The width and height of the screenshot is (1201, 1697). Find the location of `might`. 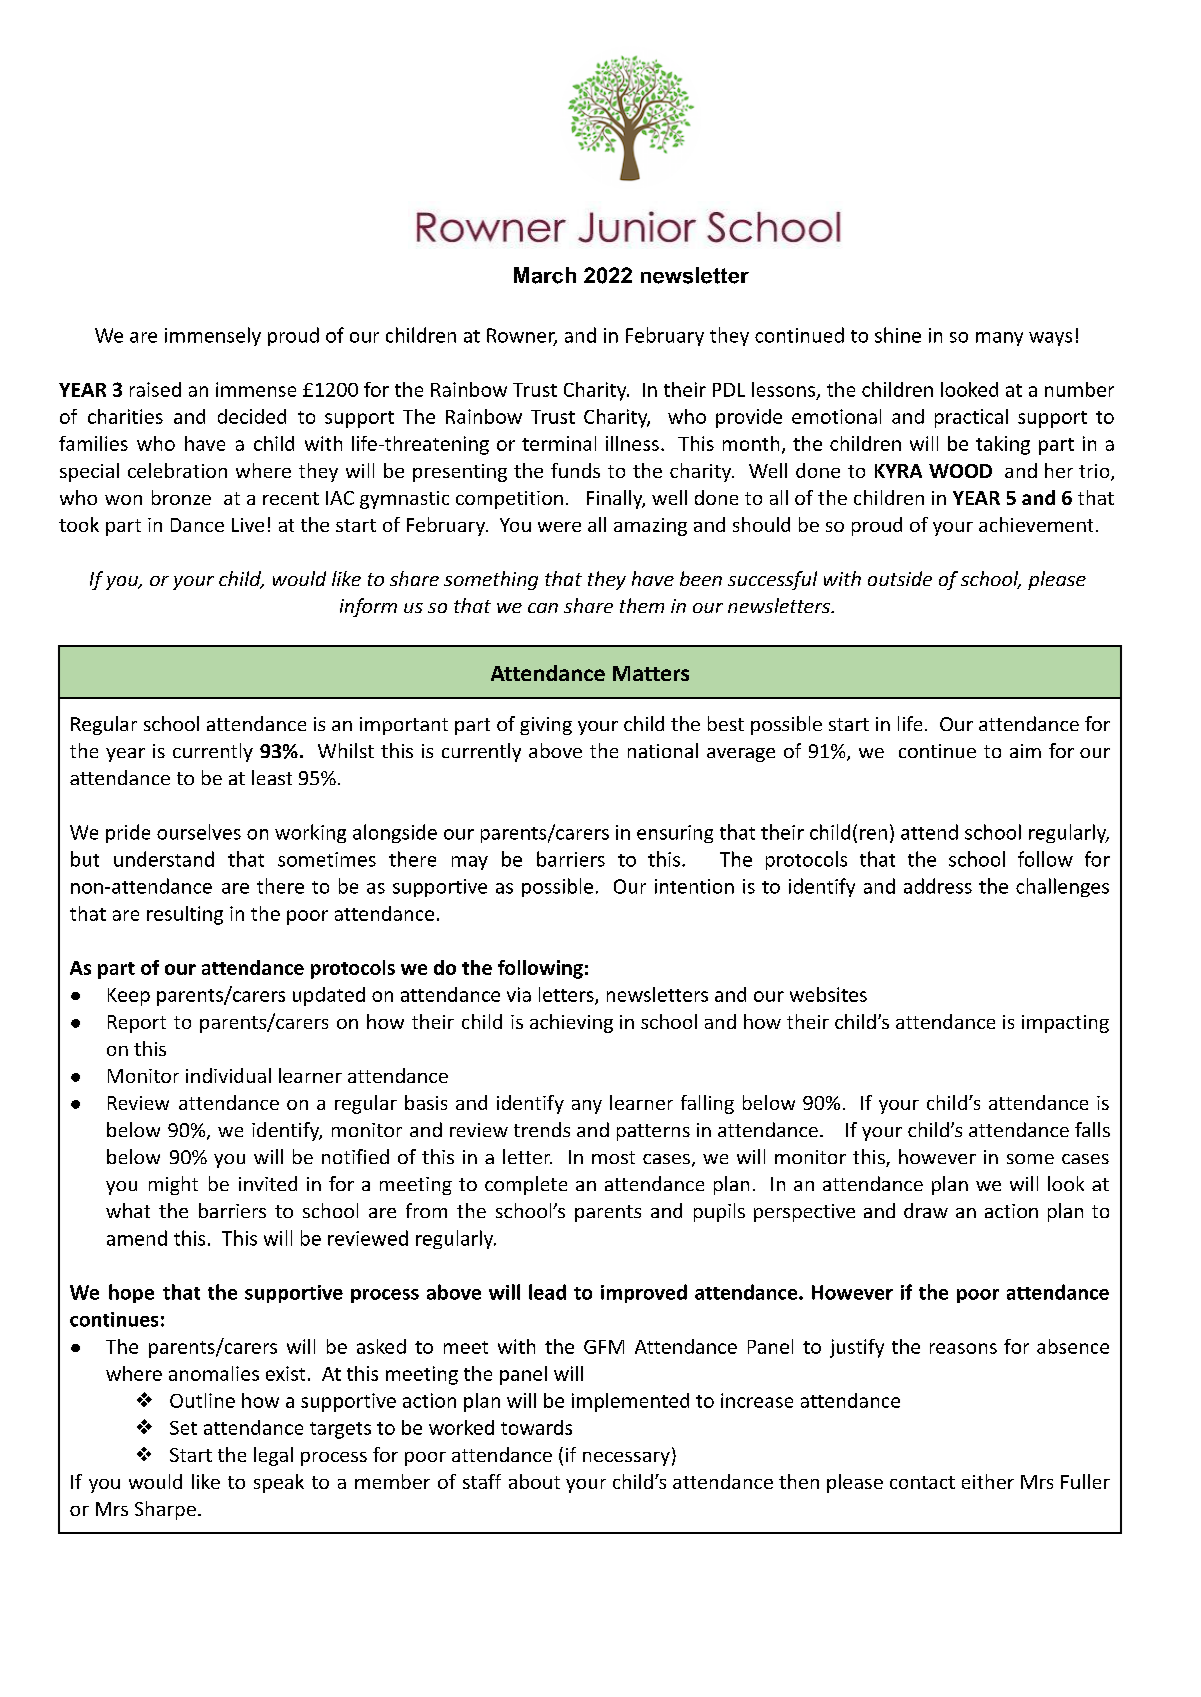

might is located at coordinates (173, 1185).
